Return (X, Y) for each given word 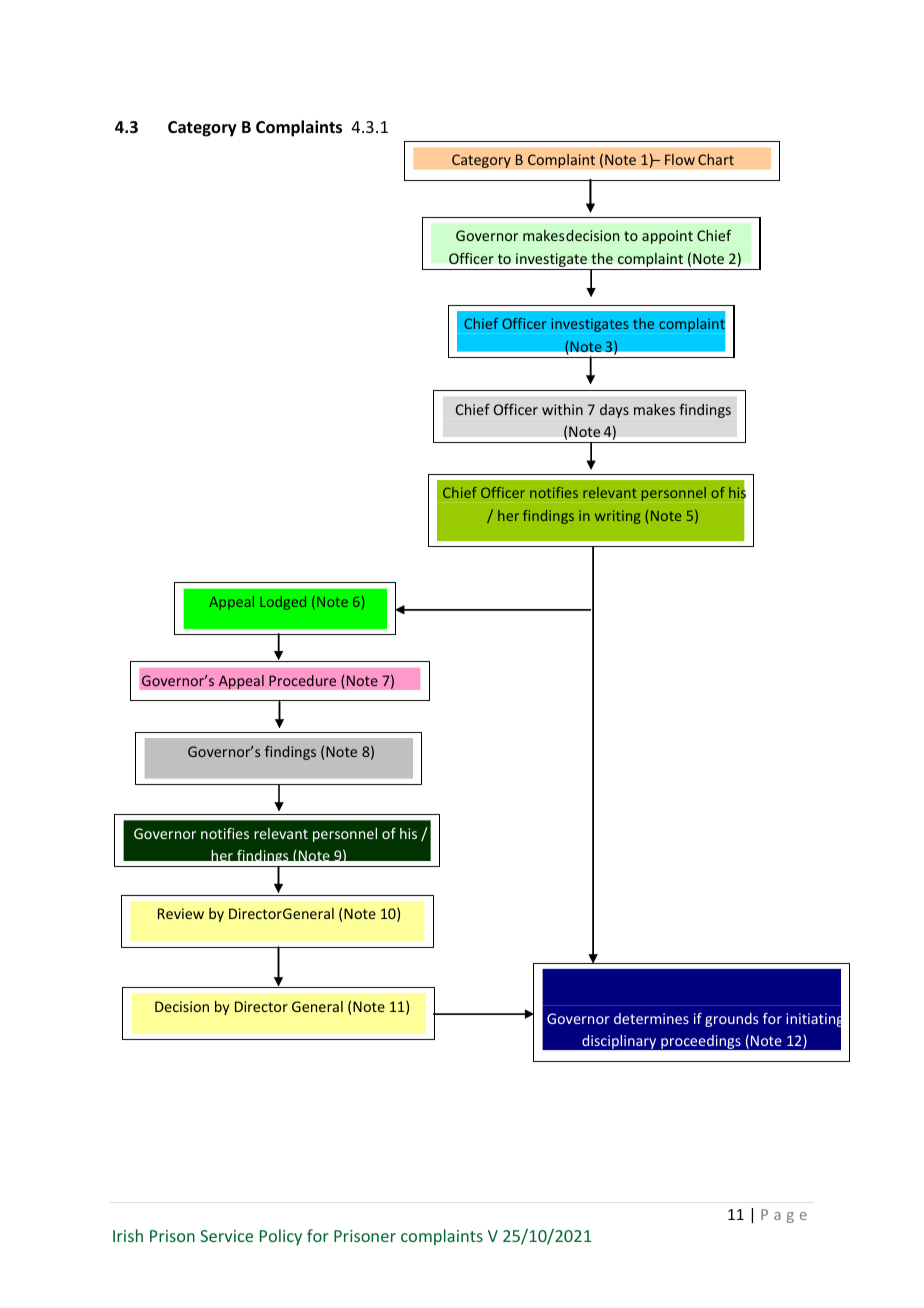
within (562, 409)
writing (617, 517)
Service (226, 1236)
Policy (281, 1237)
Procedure (302, 680)
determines (651, 1018)
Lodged (283, 603)
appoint (667, 237)
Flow (680, 159)
